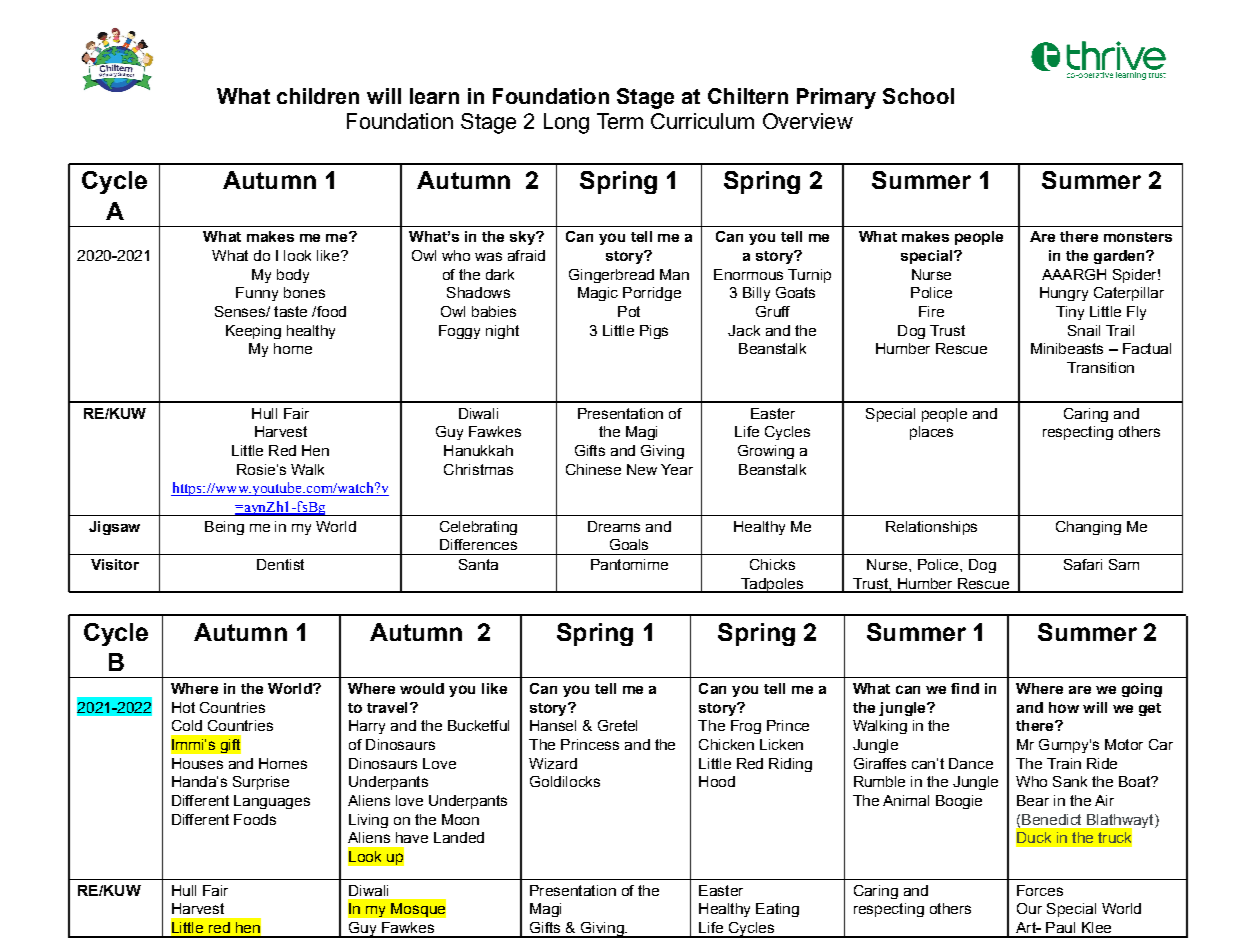 The width and height of the screenshot is (1233, 952). I want to click on how, so click(1064, 707).
